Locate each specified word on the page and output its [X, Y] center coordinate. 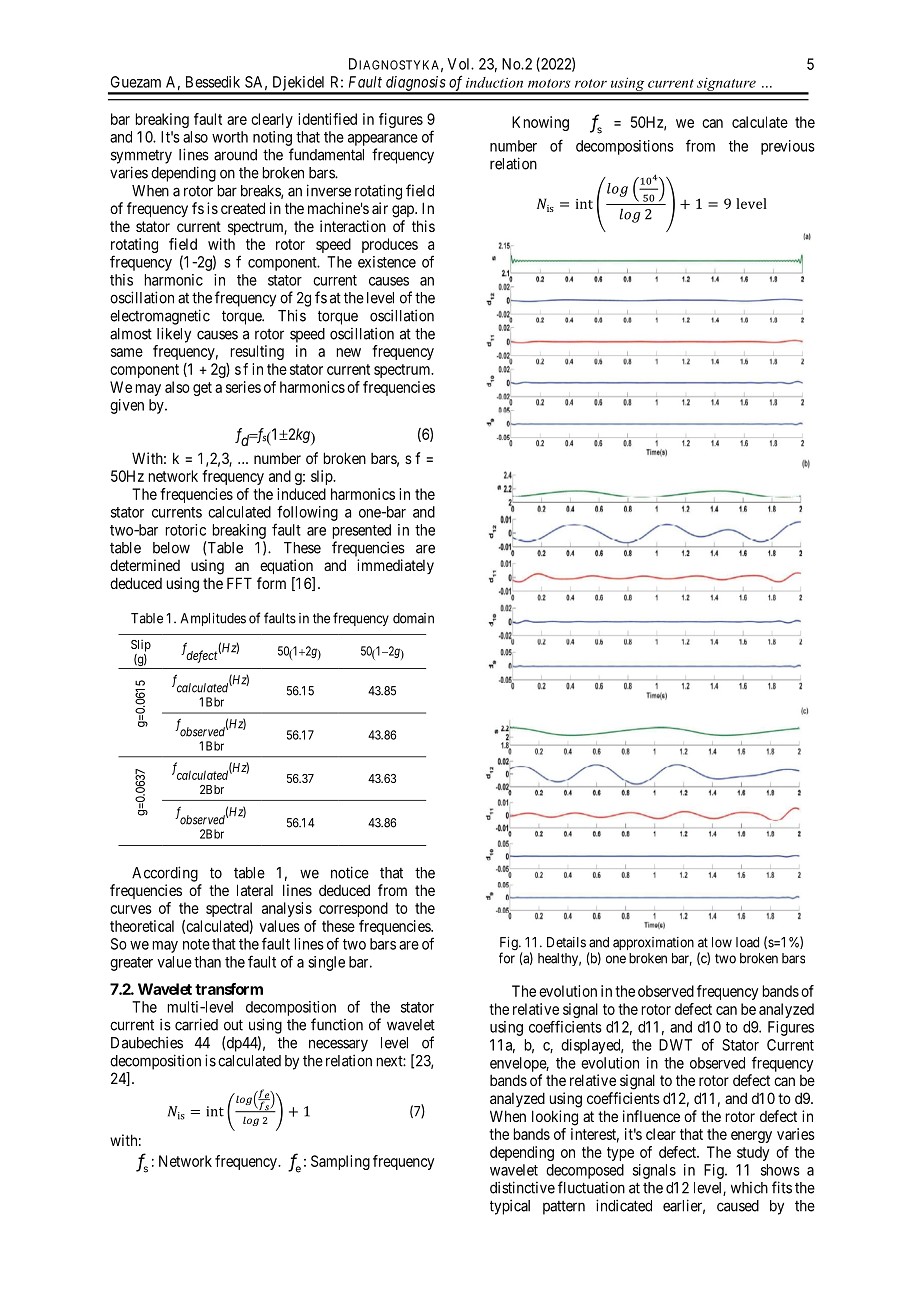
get [202, 389]
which [749, 1188]
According [165, 874]
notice [350, 872]
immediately [395, 566]
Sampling [340, 1162]
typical [510, 1207]
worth [230, 137]
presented [362, 531]
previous [788, 147]
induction [494, 82]
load [747, 942]
